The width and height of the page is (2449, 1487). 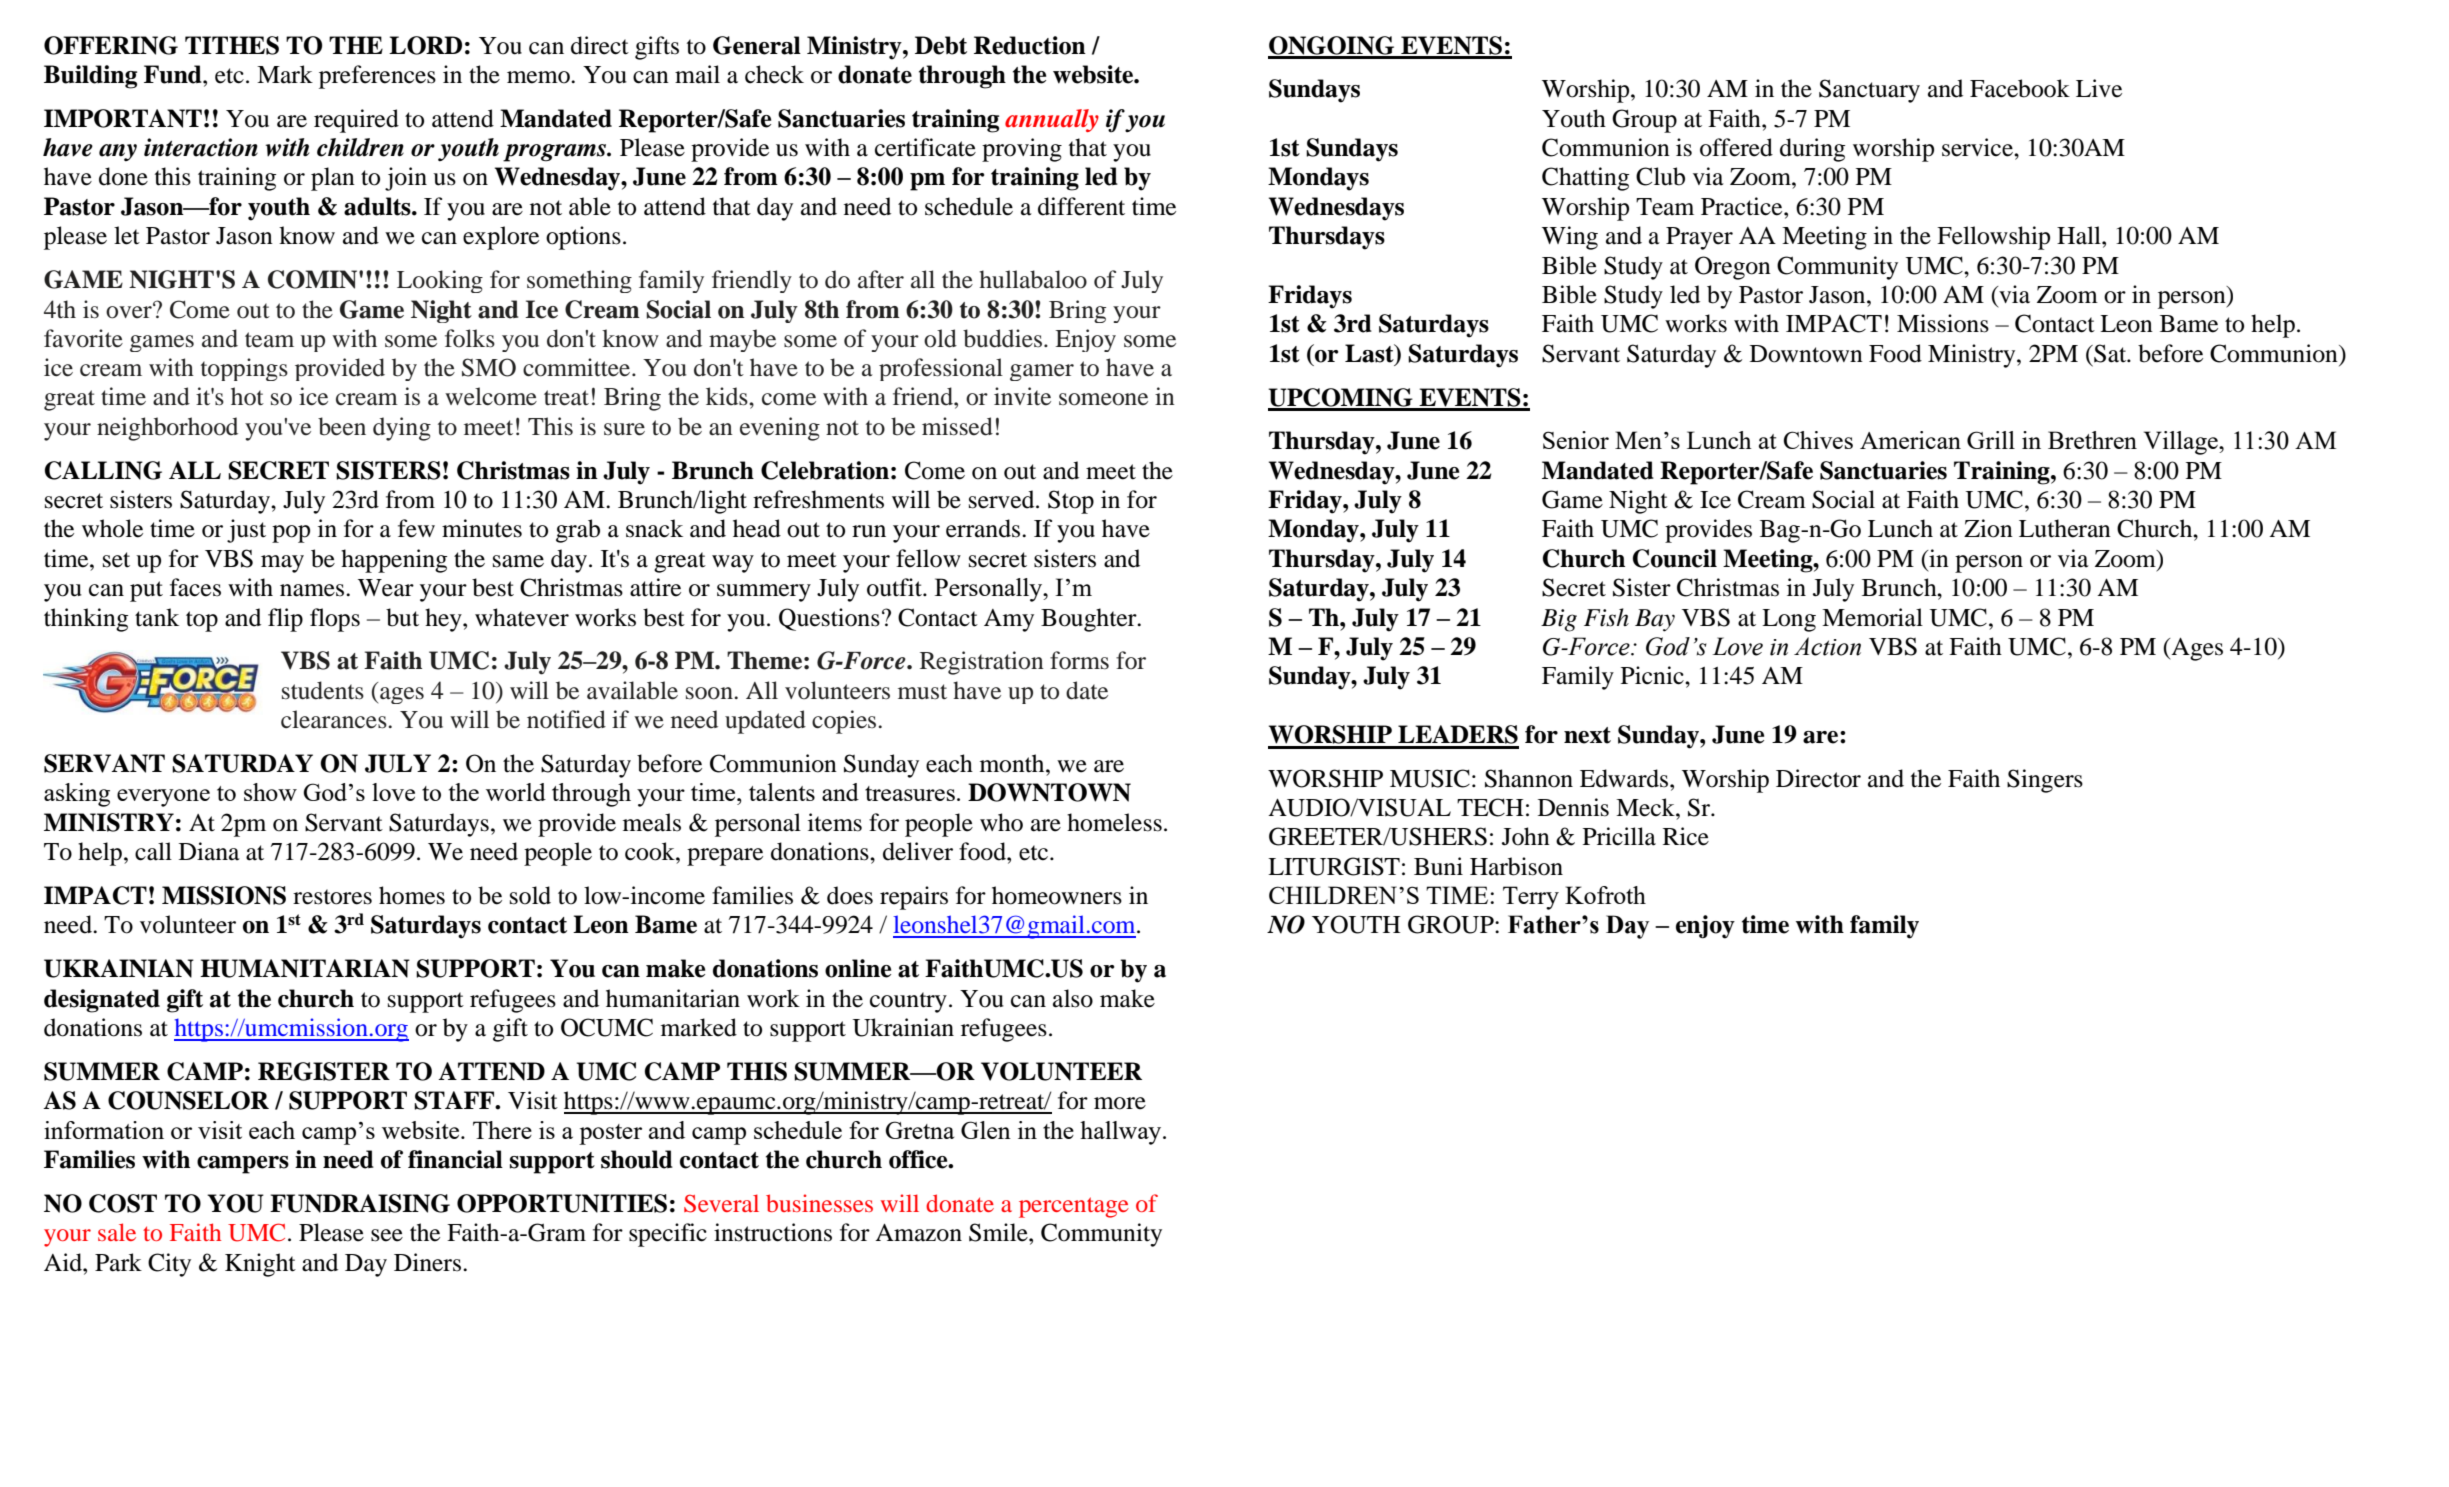 I want to click on hullabaloo, so click(x=1033, y=279).
